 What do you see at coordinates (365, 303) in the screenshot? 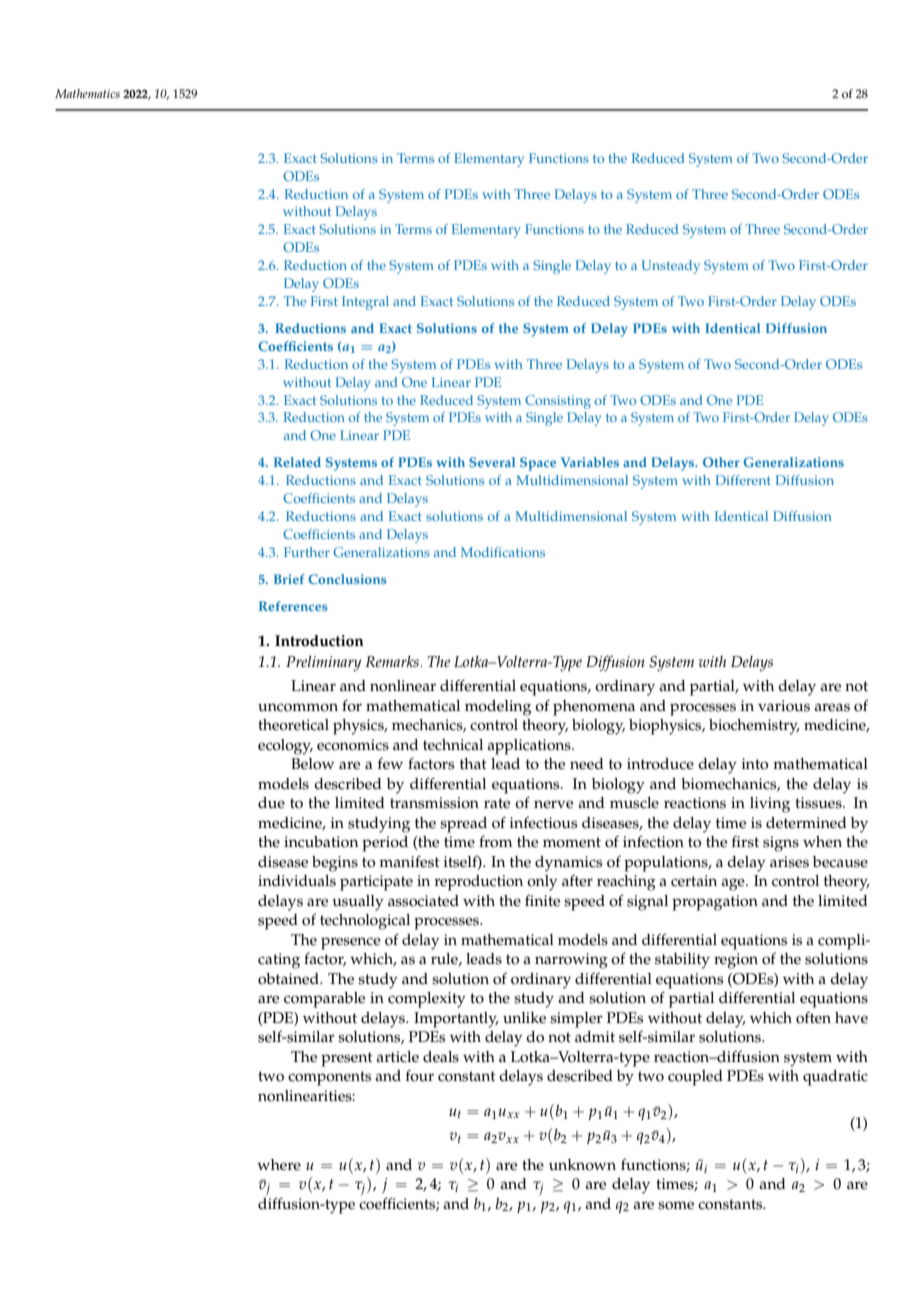
I see `Integral` at bounding box center [365, 303].
